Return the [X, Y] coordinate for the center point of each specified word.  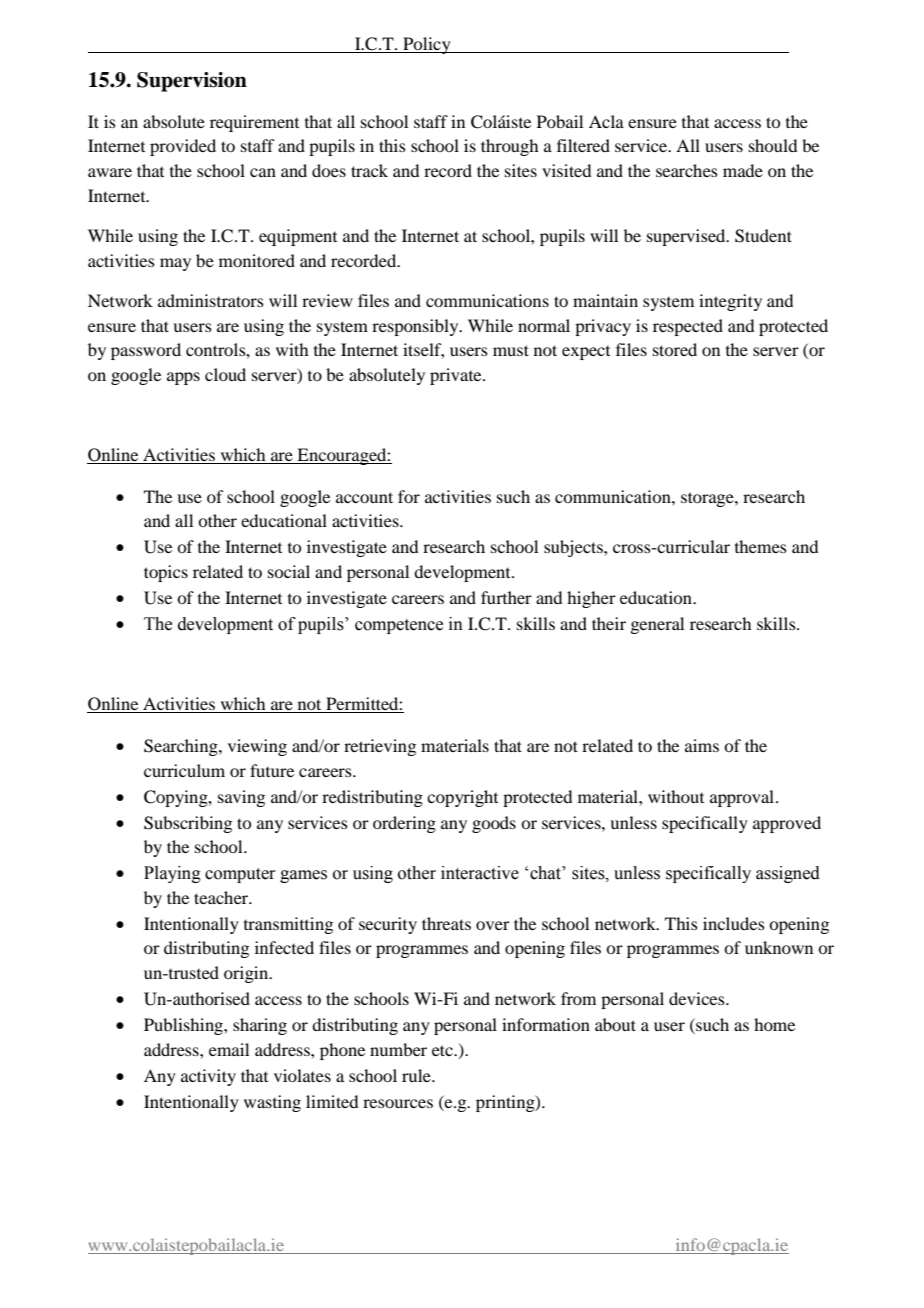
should [773, 145]
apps [183, 378]
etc [443, 1050]
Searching [182, 747]
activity [208, 1077]
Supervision [192, 82]
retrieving [380, 747]
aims [702, 745]
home [774, 1024]
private [457, 376]
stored [675, 349]
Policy [427, 45]
